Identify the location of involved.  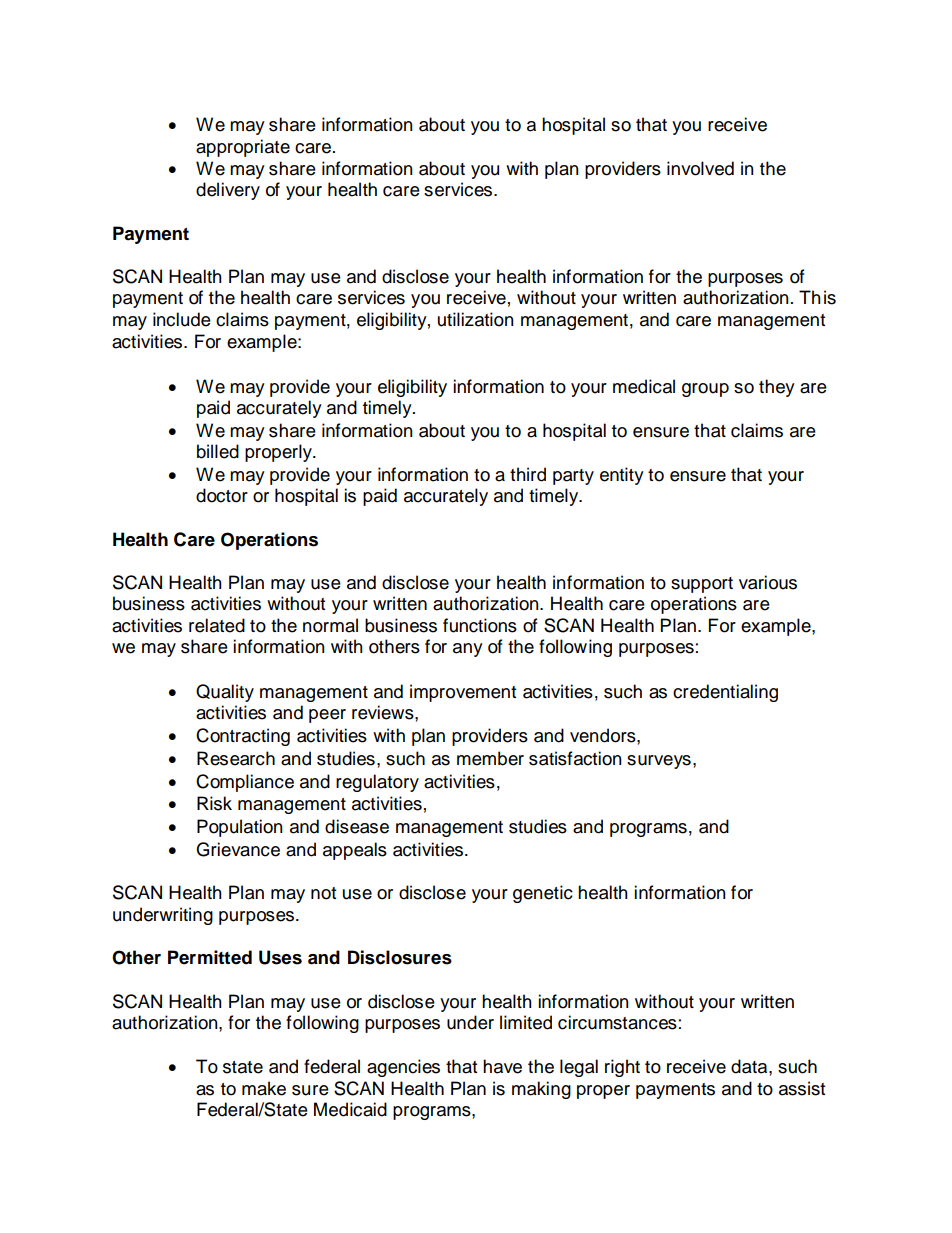
(700, 168).
